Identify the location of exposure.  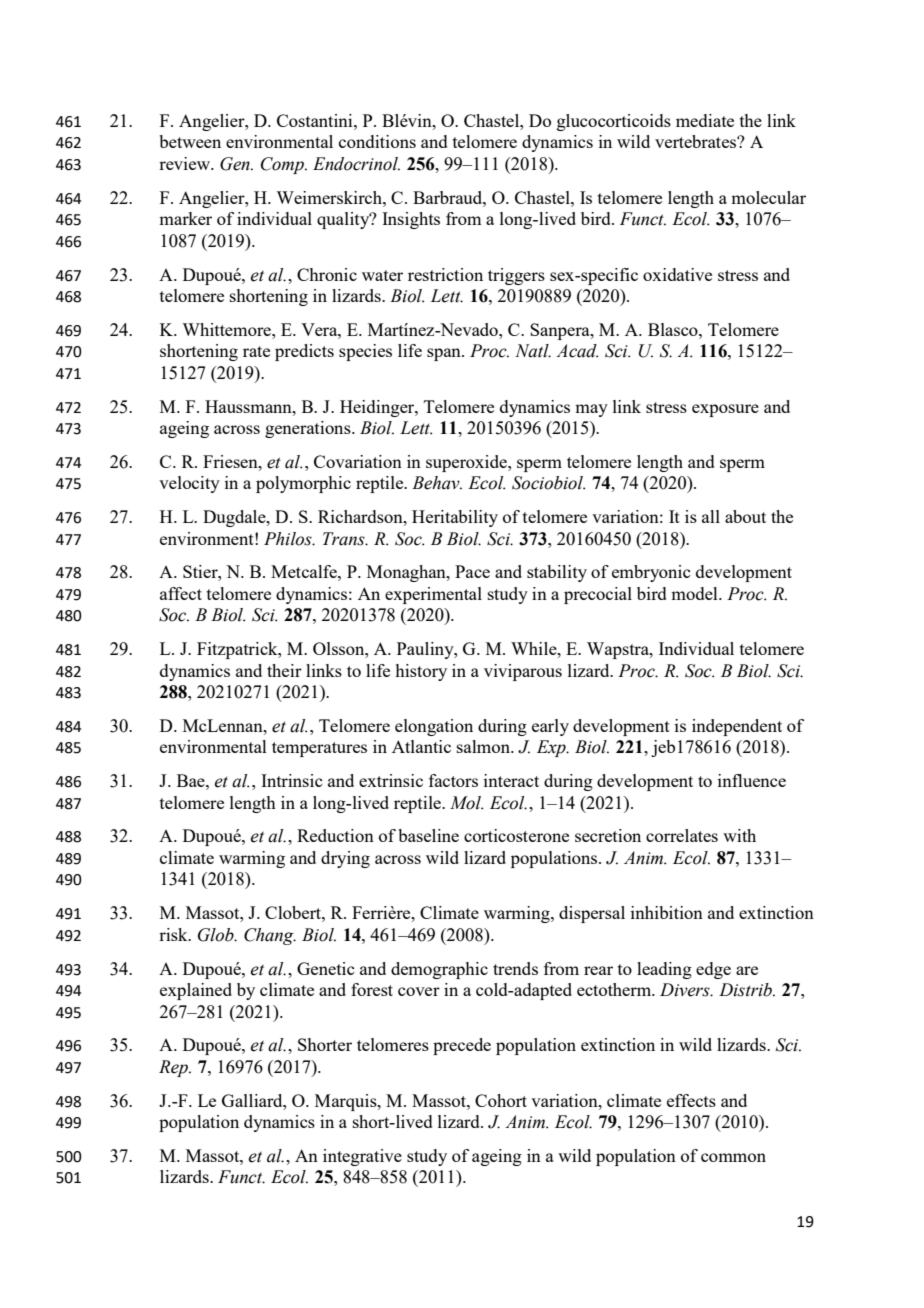
(725, 410).
